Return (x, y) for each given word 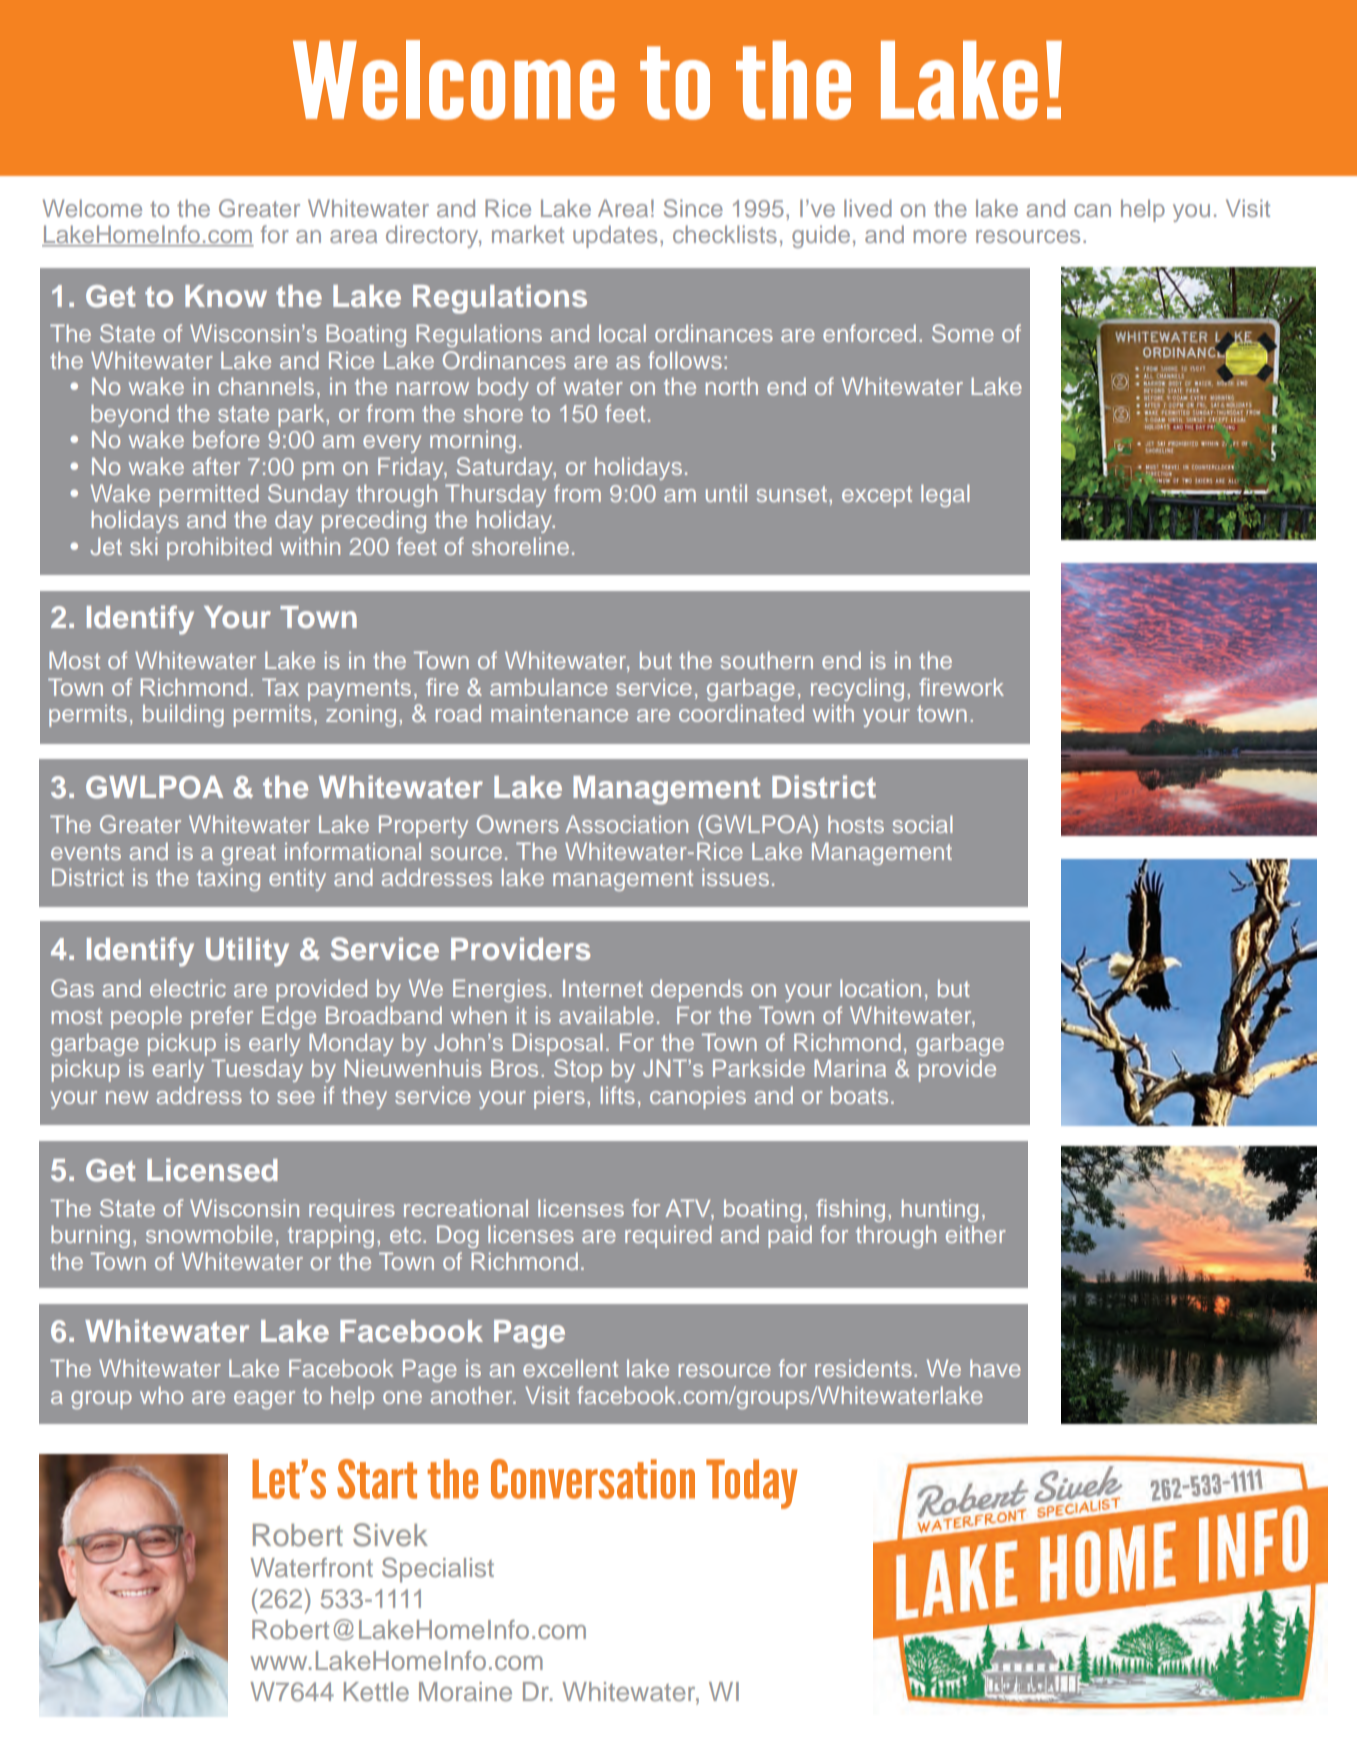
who (161, 1395)
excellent (570, 1368)
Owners (518, 824)
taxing (228, 879)
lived (868, 208)
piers (559, 1097)
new (127, 1097)
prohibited (219, 548)
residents (863, 1368)
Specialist (438, 1570)
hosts (856, 824)
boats (859, 1095)
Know (226, 296)
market (528, 234)
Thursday (495, 495)
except (877, 496)
